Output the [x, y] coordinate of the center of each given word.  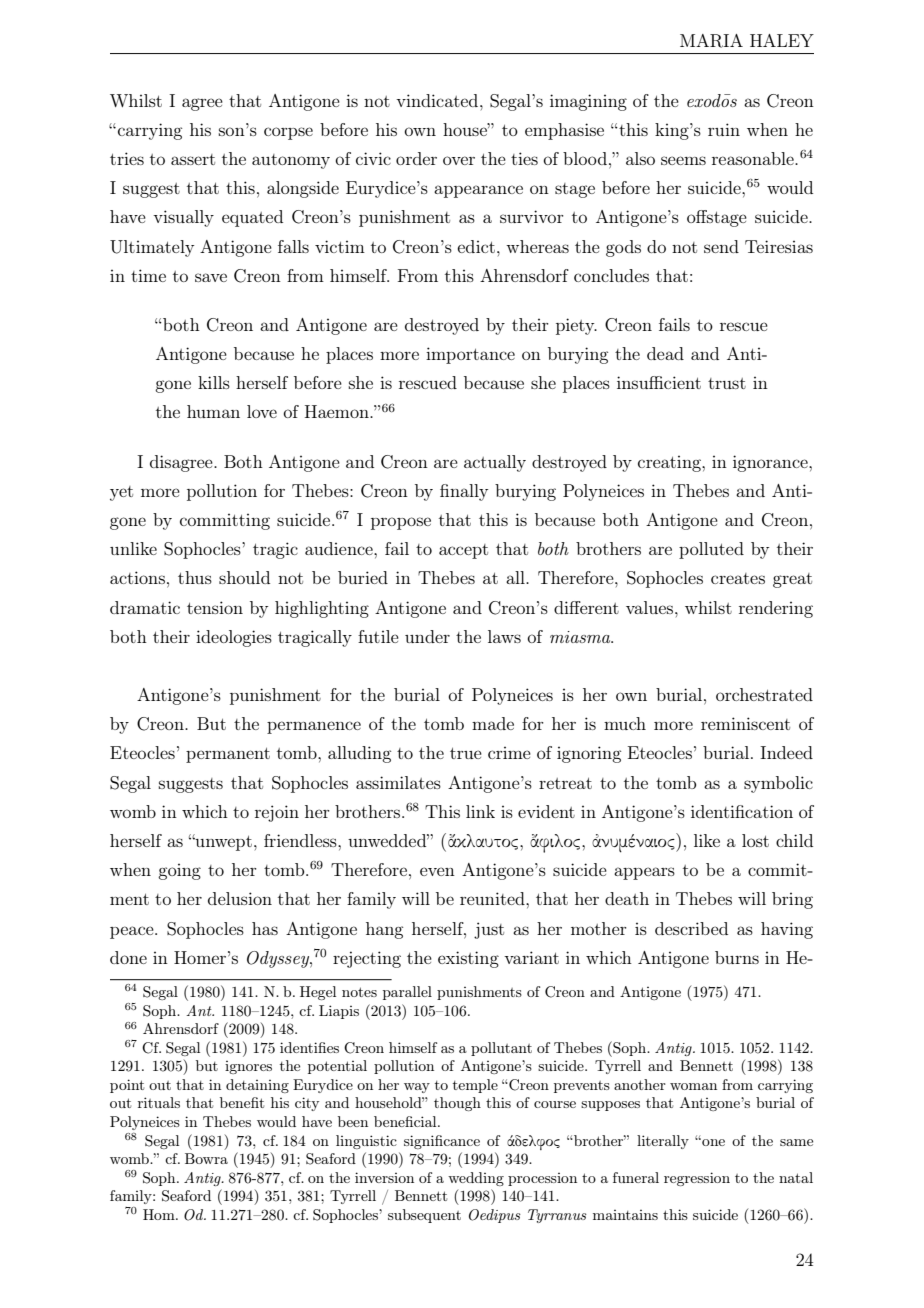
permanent [228, 755]
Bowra [206, 1158]
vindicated [438, 100]
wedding [476, 1179]
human [213, 411]
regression [697, 1179]
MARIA [711, 41]
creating [670, 463]
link [480, 811]
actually [495, 463]
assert [193, 159]
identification [742, 811]
